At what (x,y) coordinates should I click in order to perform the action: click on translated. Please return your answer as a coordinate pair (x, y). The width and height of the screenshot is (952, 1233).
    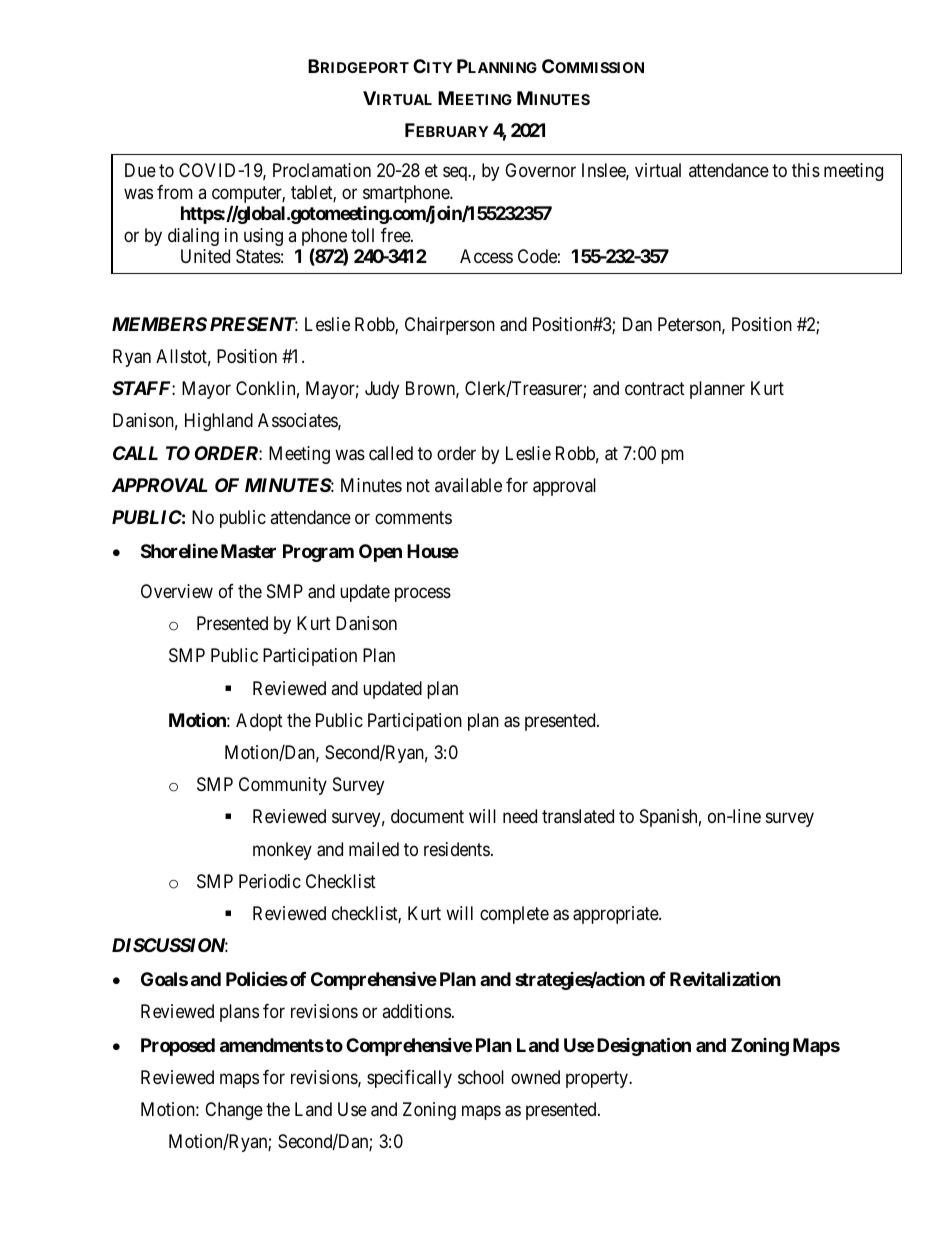
    Looking at the image, I should click on (578, 816).
